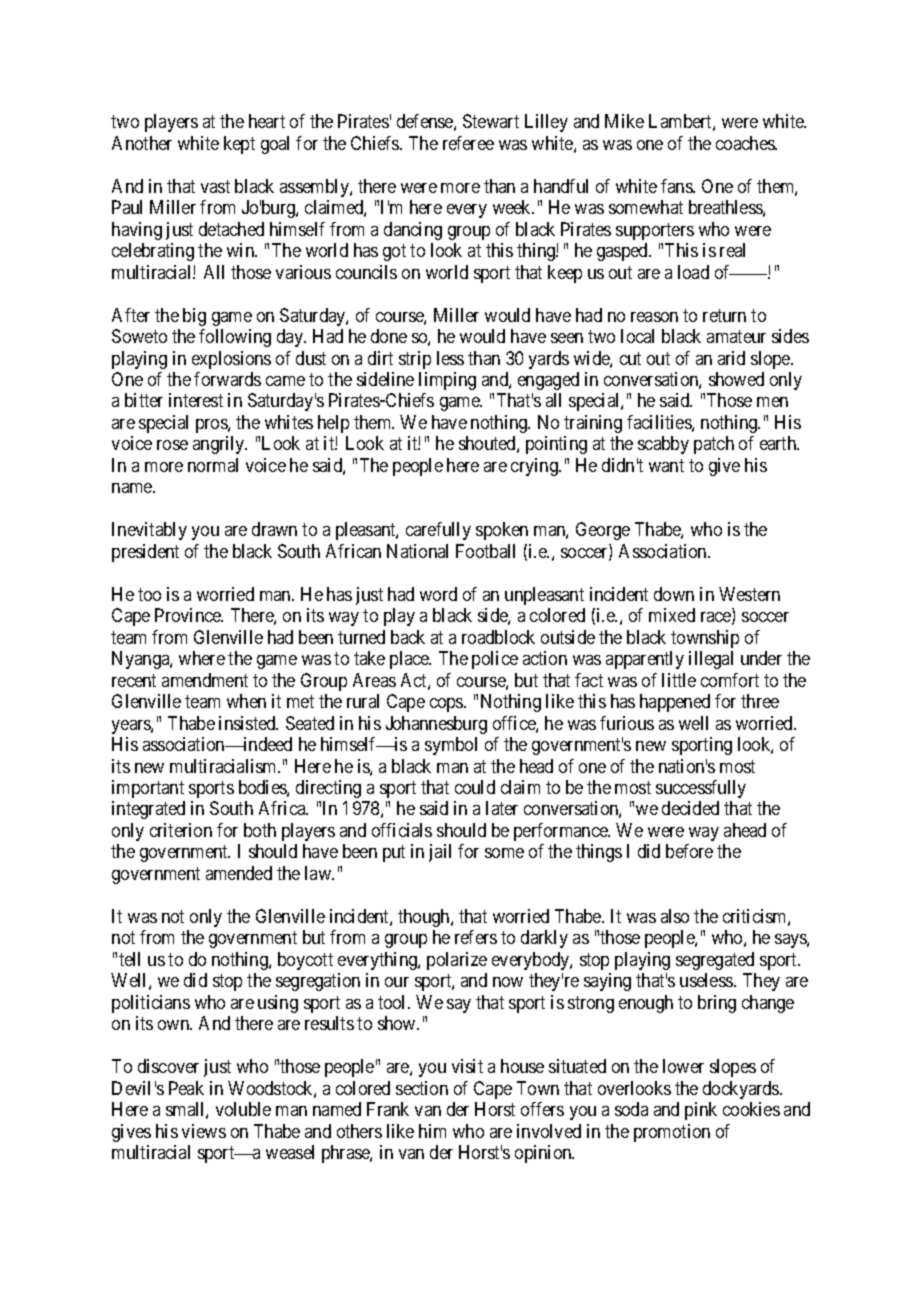 This screenshot has height=1308, width=924. Describe the element at coordinates (746, 143) in the screenshot. I see `coaches` at that location.
